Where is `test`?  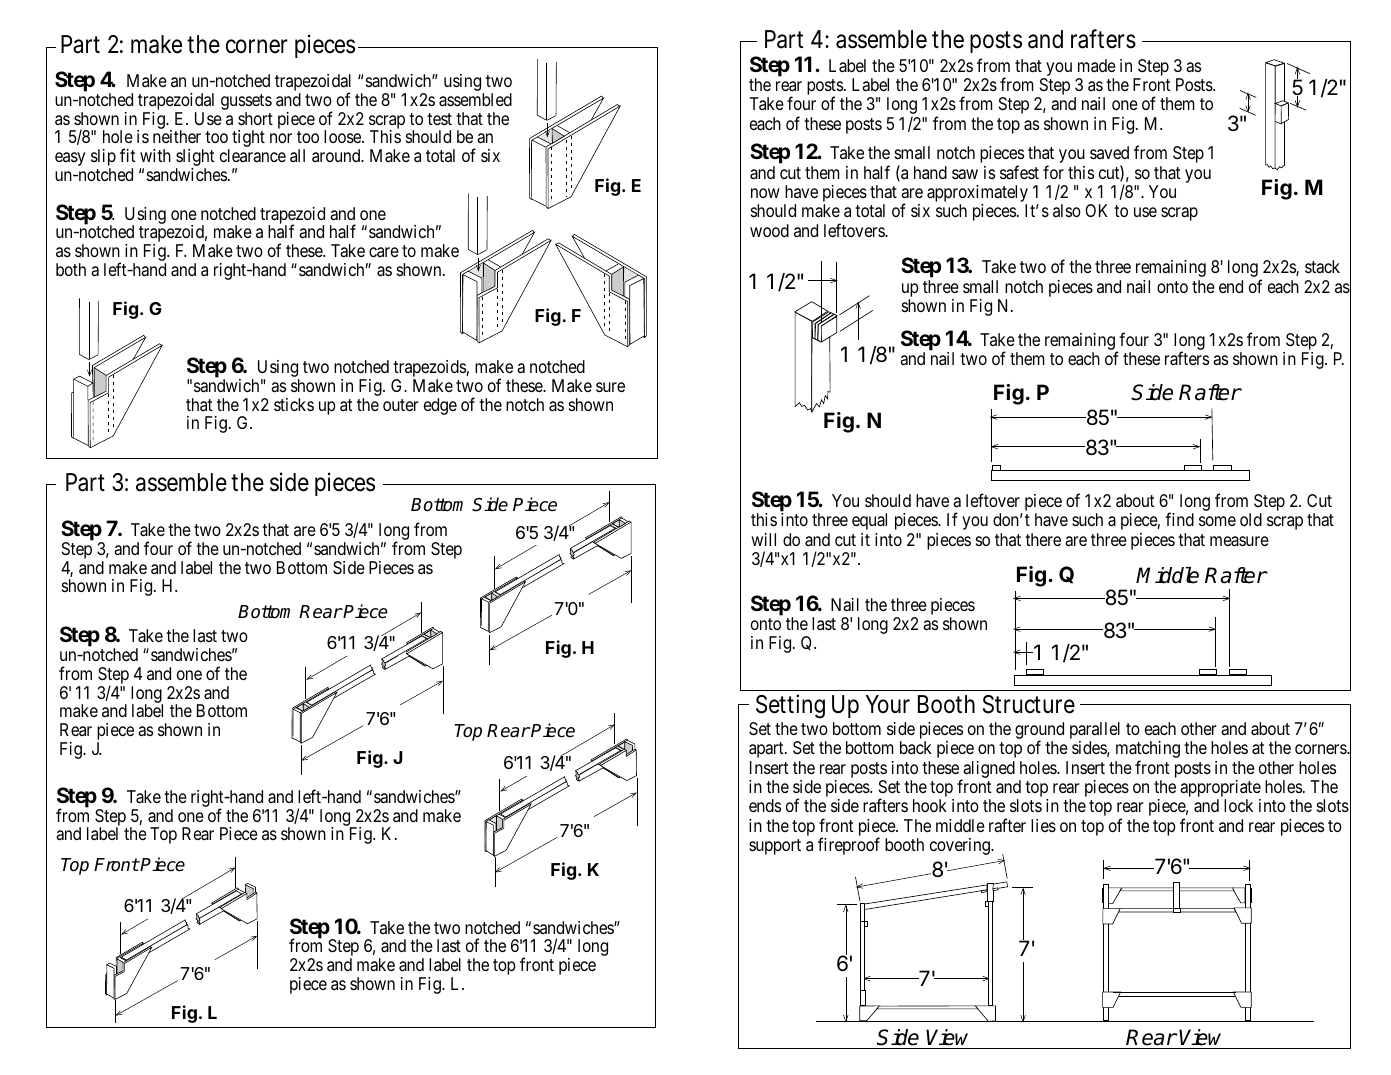 test is located at coordinates (439, 119).
